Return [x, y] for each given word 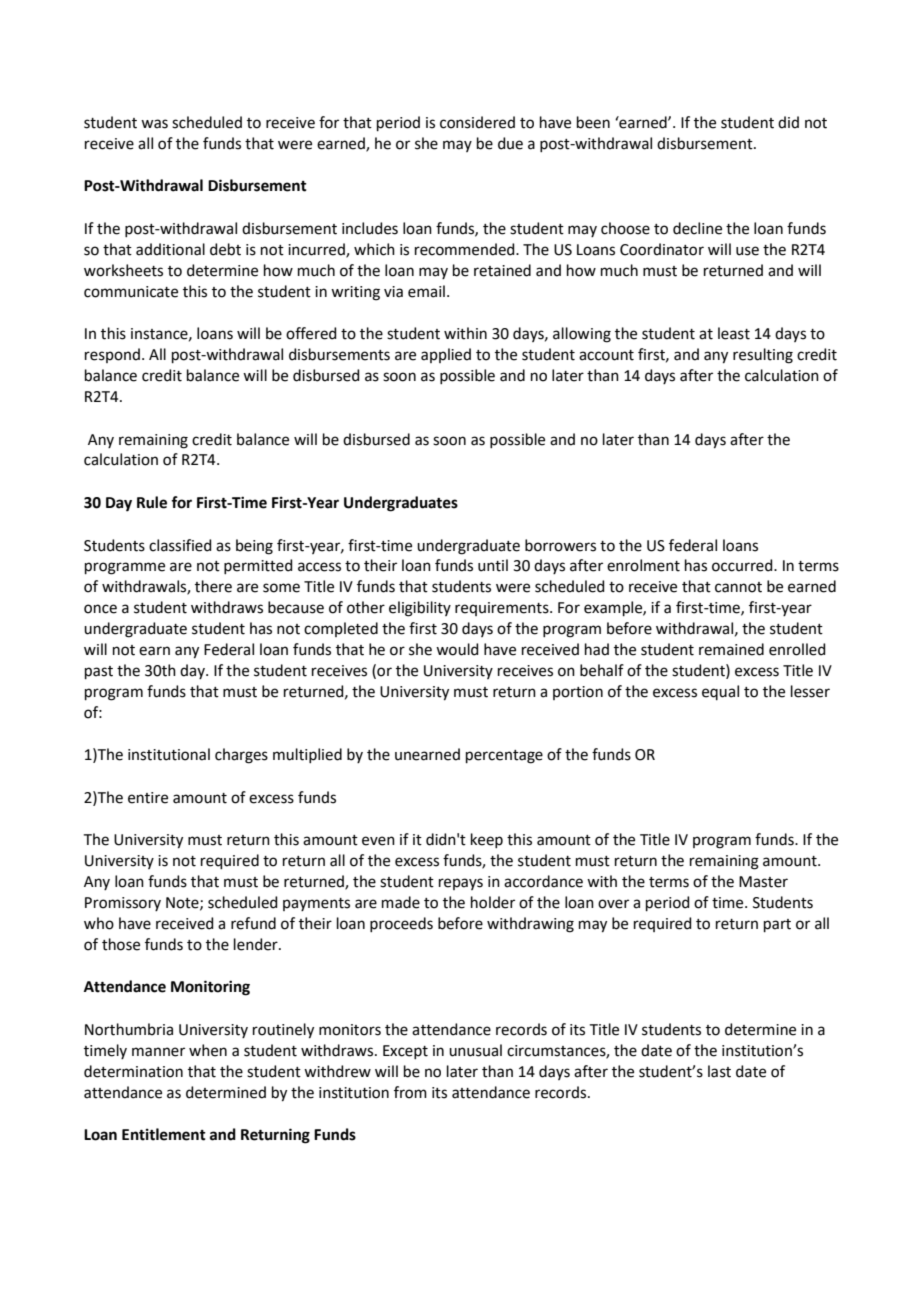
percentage [504, 757]
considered [477, 122]
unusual [475, 1050]
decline [697, 228]
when [208, 1050]
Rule [152, 502]
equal [720, 692]
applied [446, 355]
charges [241, 756]
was [154, 124]
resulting [763, 356]
